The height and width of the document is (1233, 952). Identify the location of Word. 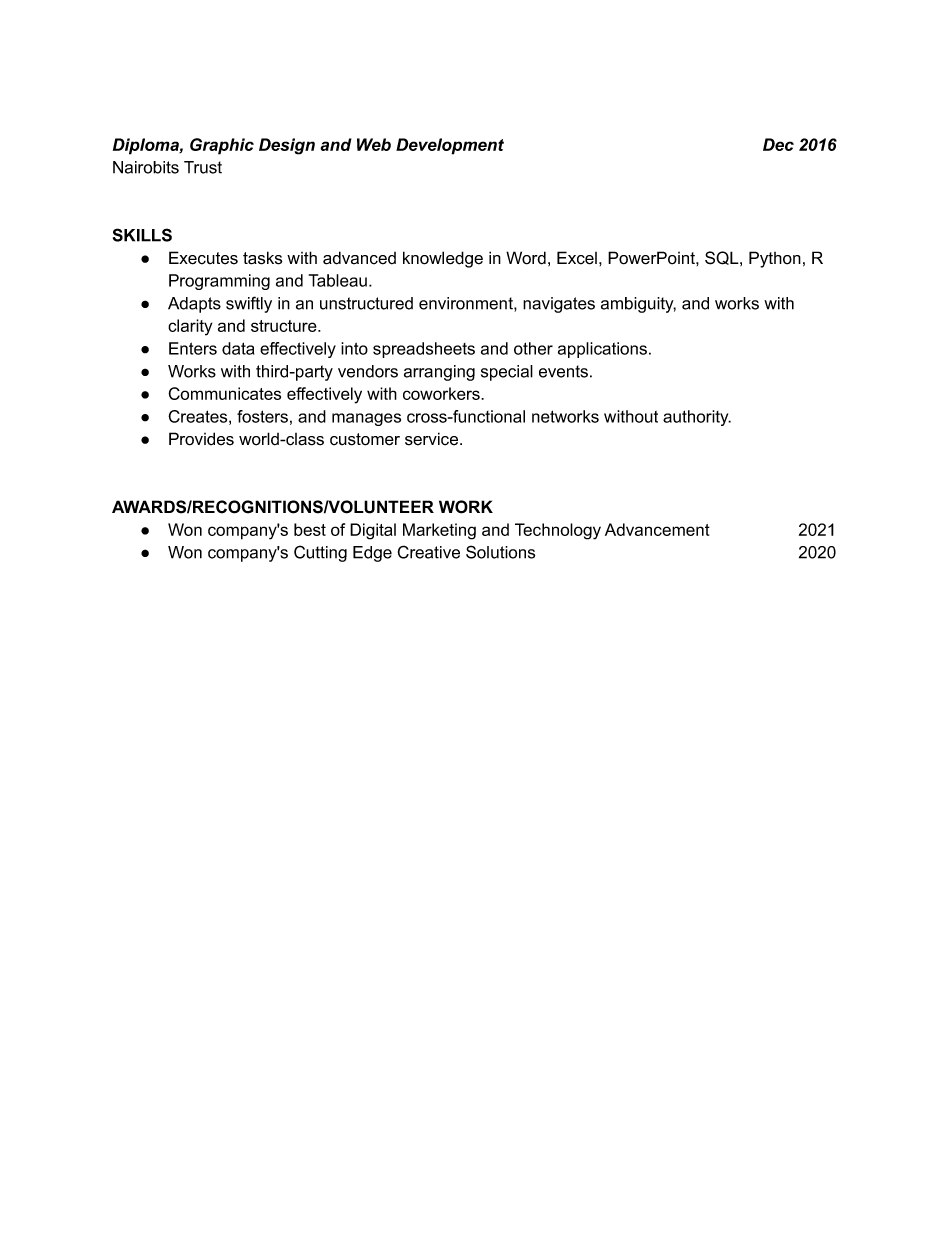
(526, 258).
